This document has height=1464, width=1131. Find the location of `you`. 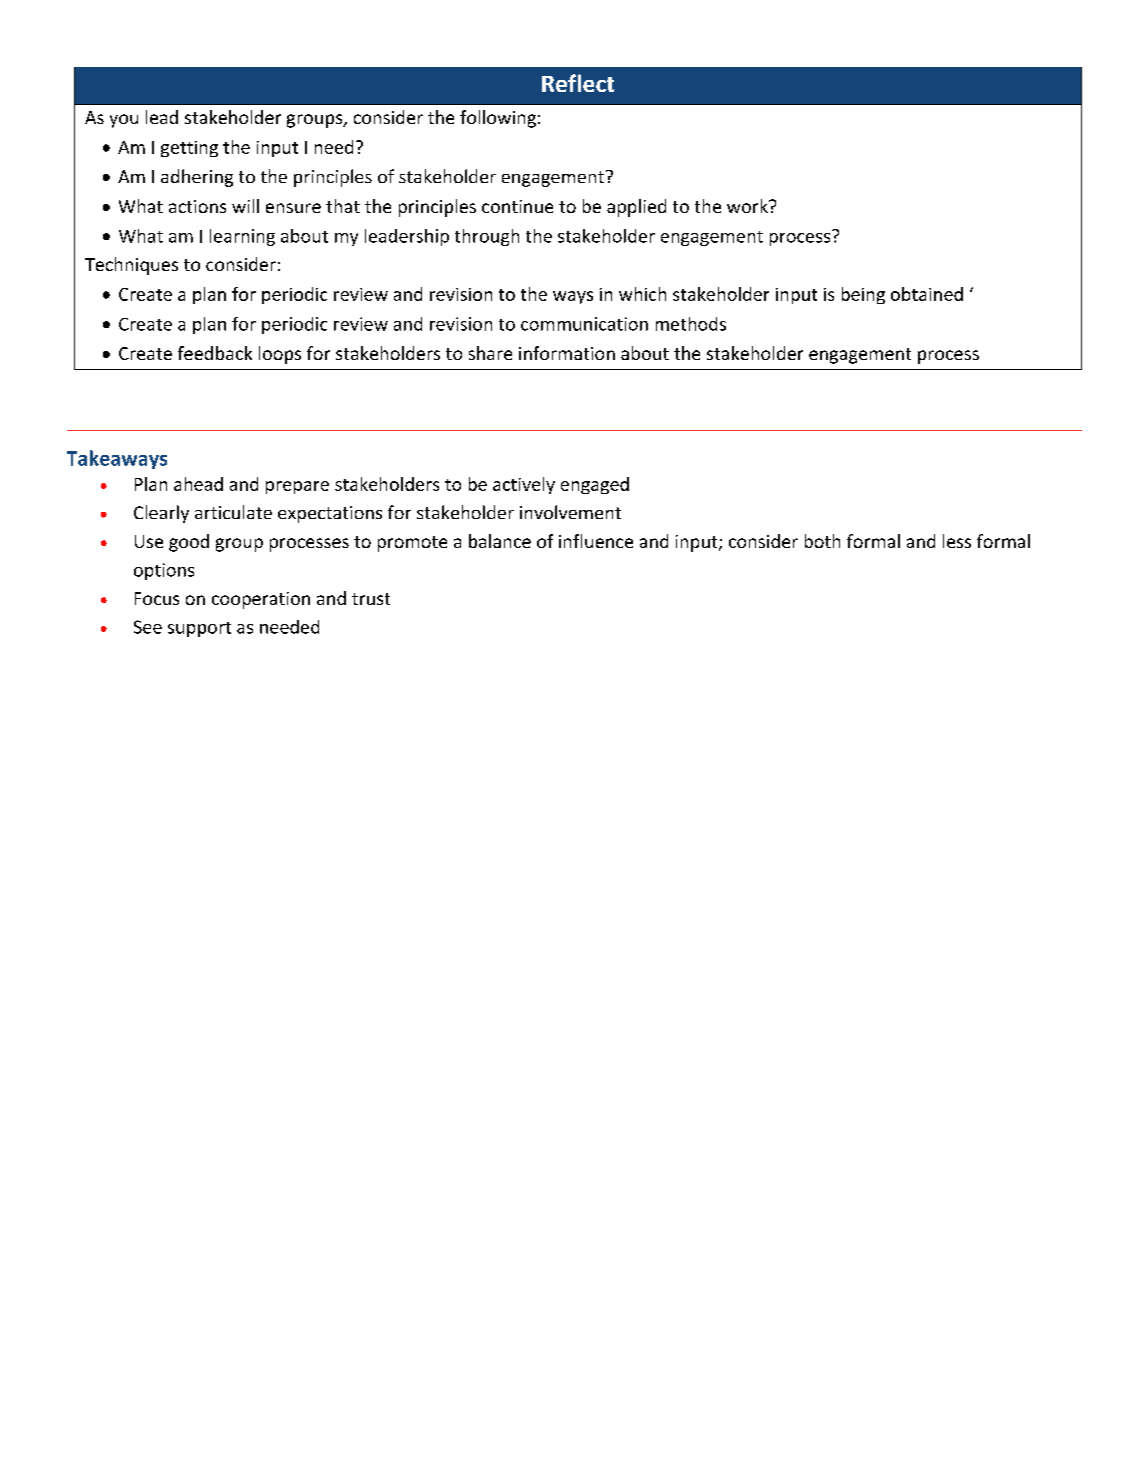

you is located at coordinates (124, 121).
